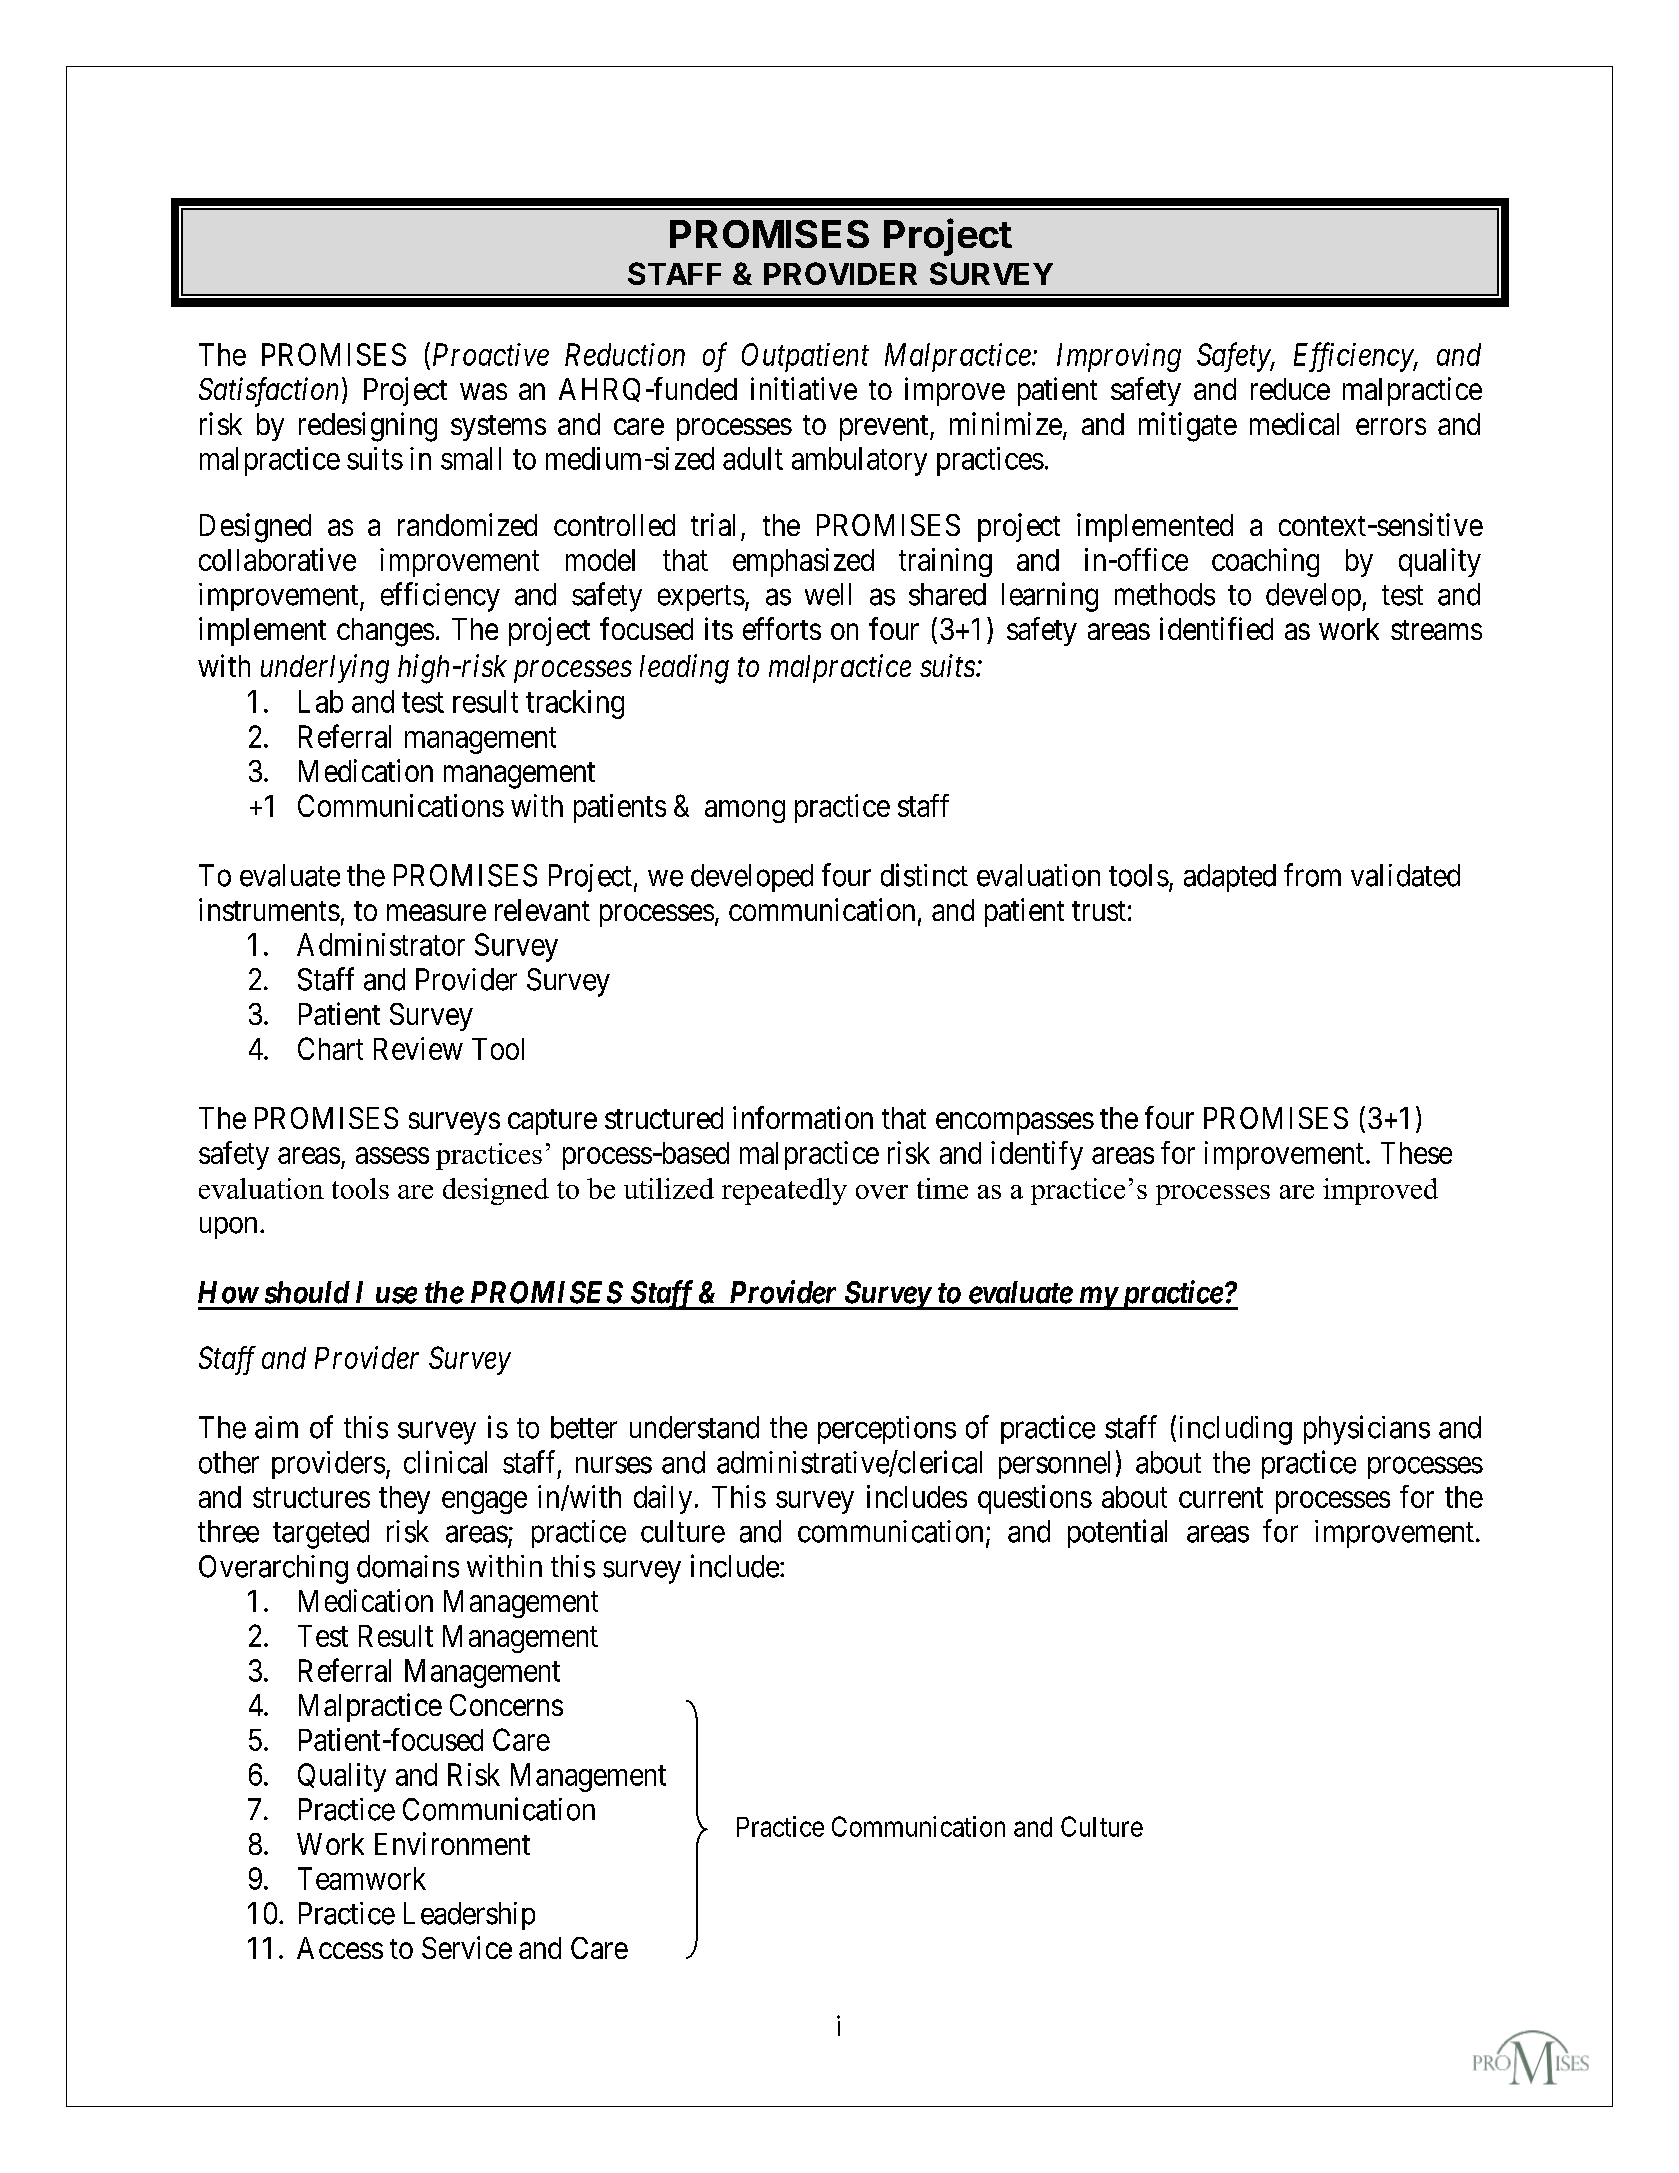 The height and width of the page is (2173, 1679). Describe the element at coordinates (804, 388) in the page. I see `initiative` at that location.
